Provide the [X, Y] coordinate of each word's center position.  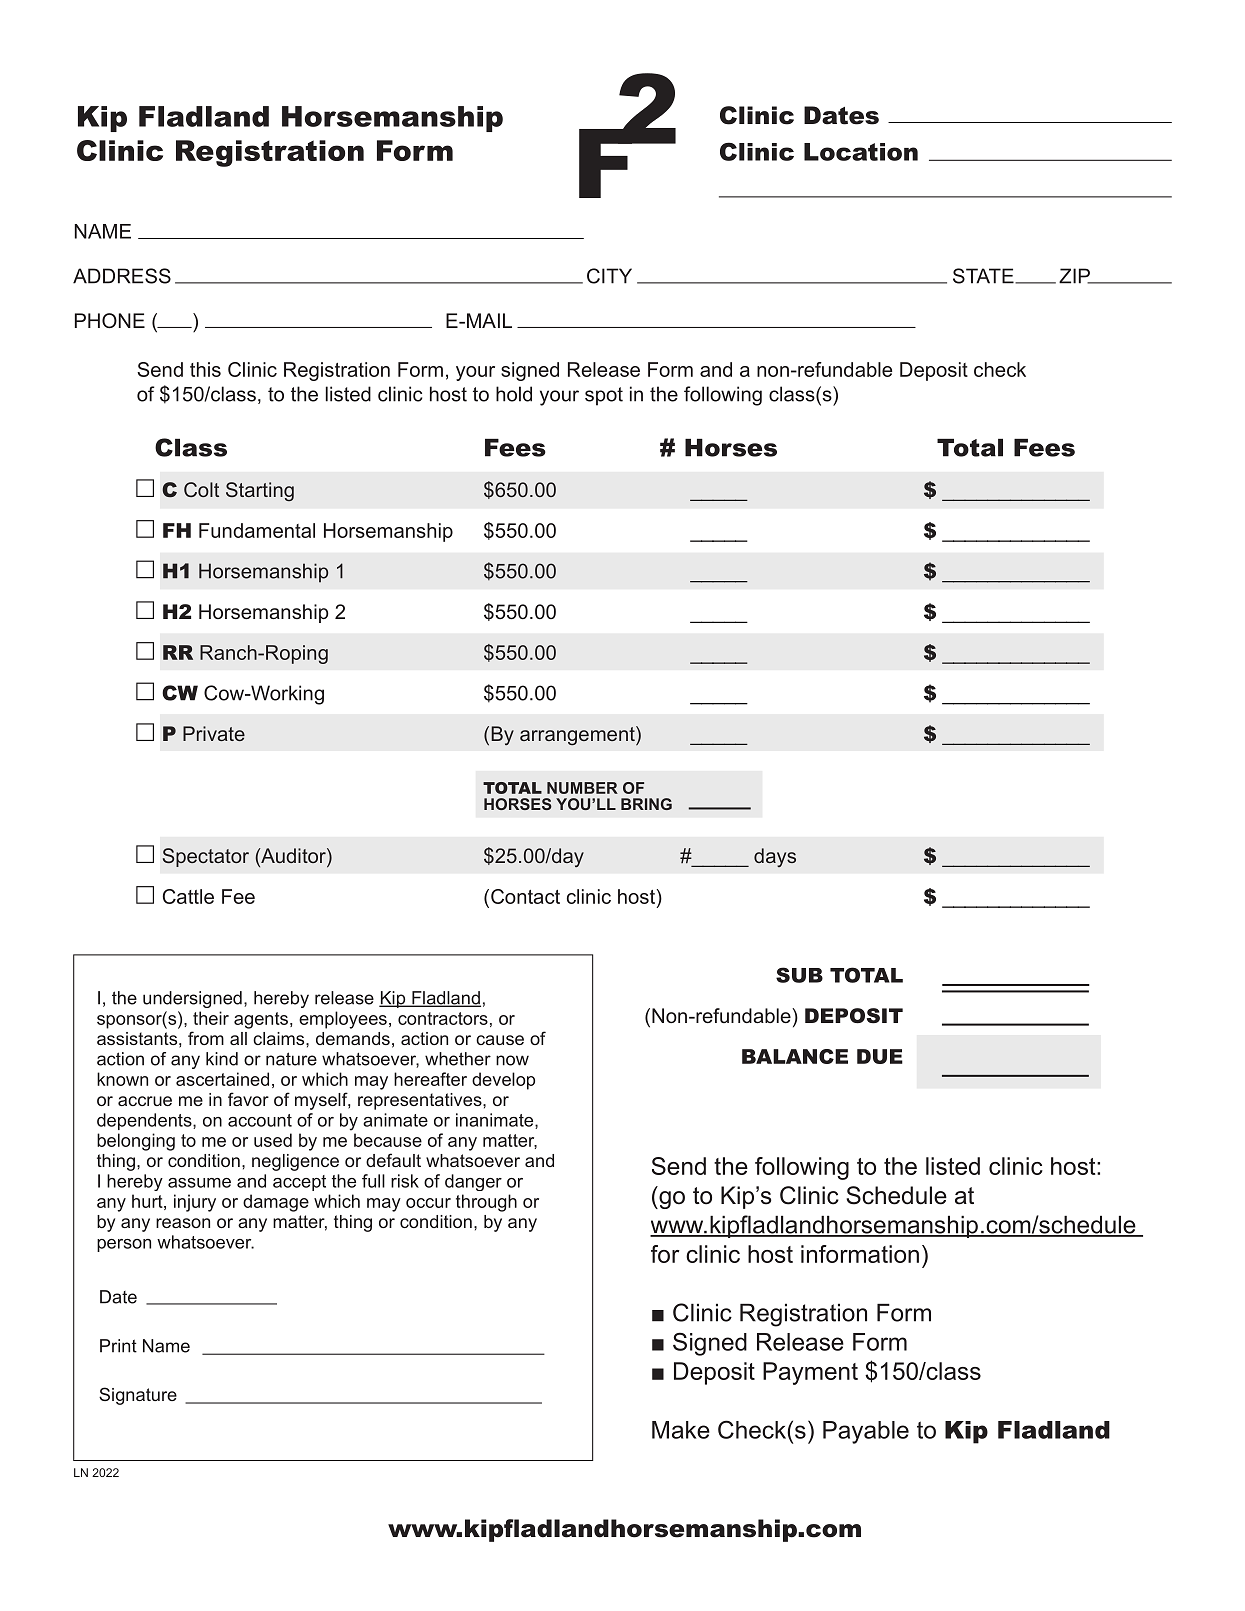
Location [861, 152]
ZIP [1075, 276]
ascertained [222, 1079]
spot [604, 396]
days [775, 857]
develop [503, 1081]
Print [118, 1346]
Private [214, 733]
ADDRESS [122, 276]
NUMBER [582, 788]
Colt [201, 489]
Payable [866, 1432]
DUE [880, 1056]
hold [514, 394]
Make [681, 1430]
